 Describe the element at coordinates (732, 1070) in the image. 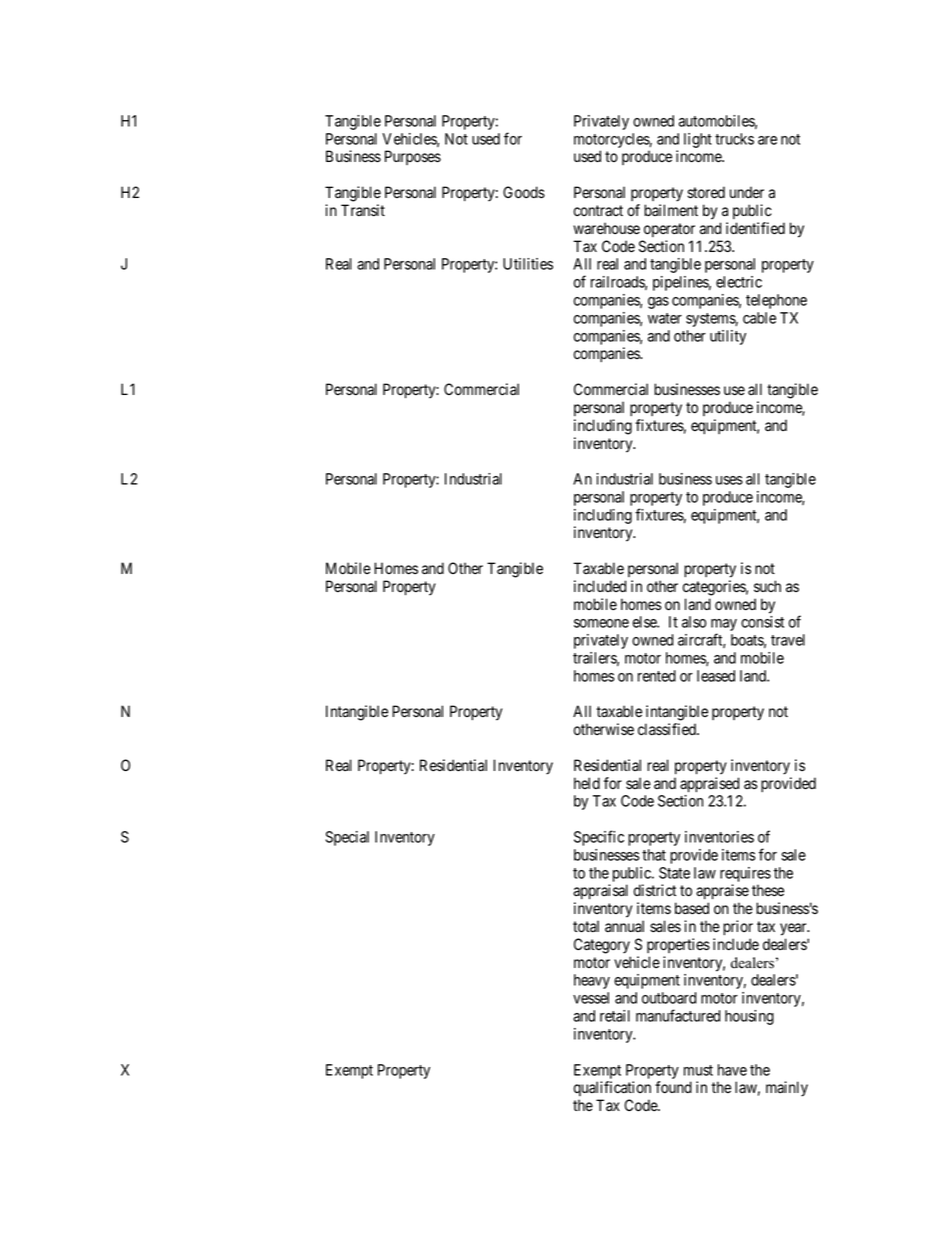

I see `have` at that location.
